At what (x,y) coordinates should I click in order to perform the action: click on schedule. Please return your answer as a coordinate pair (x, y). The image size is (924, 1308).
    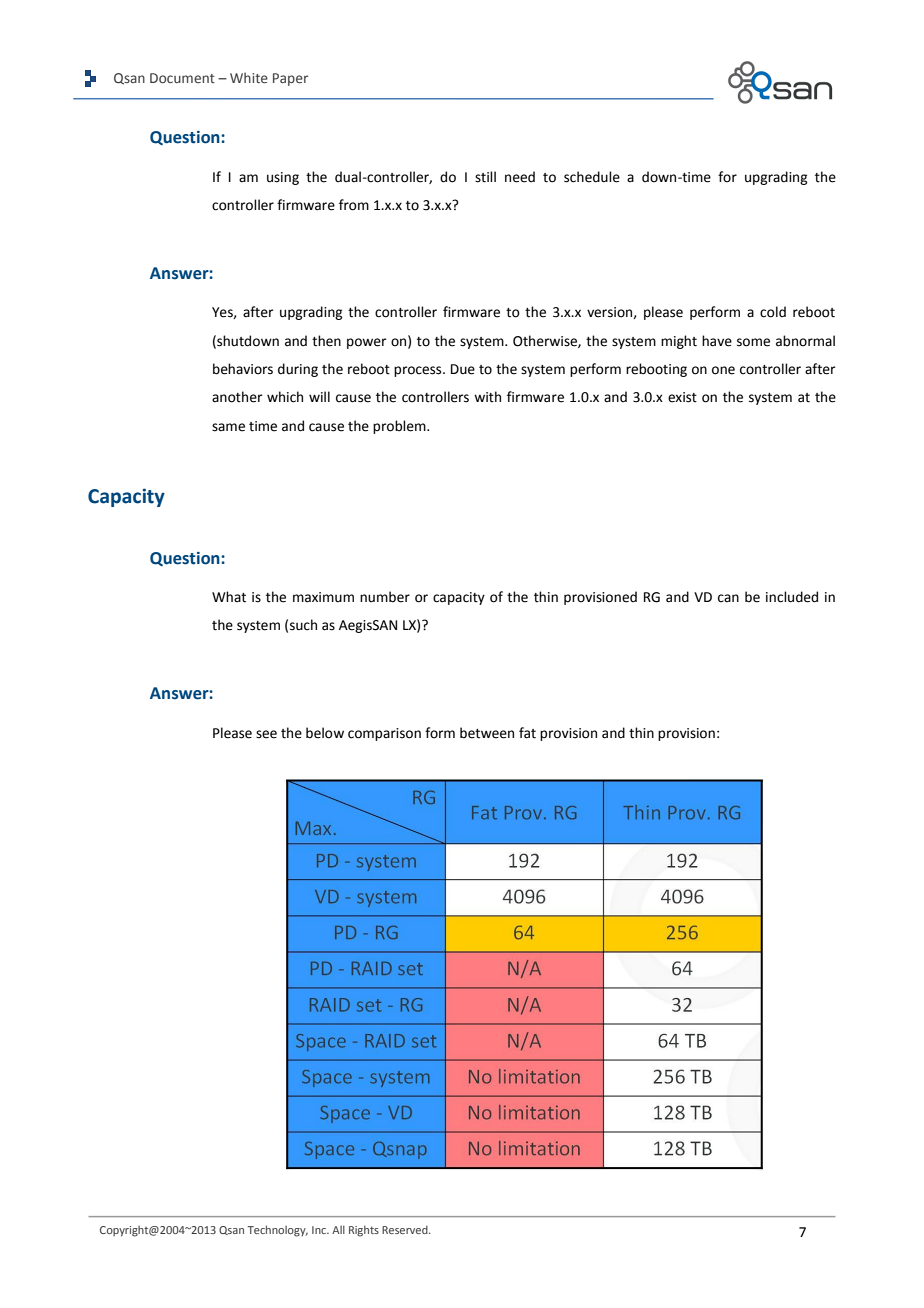
    Looking at the image, I should click on (592, 177).
